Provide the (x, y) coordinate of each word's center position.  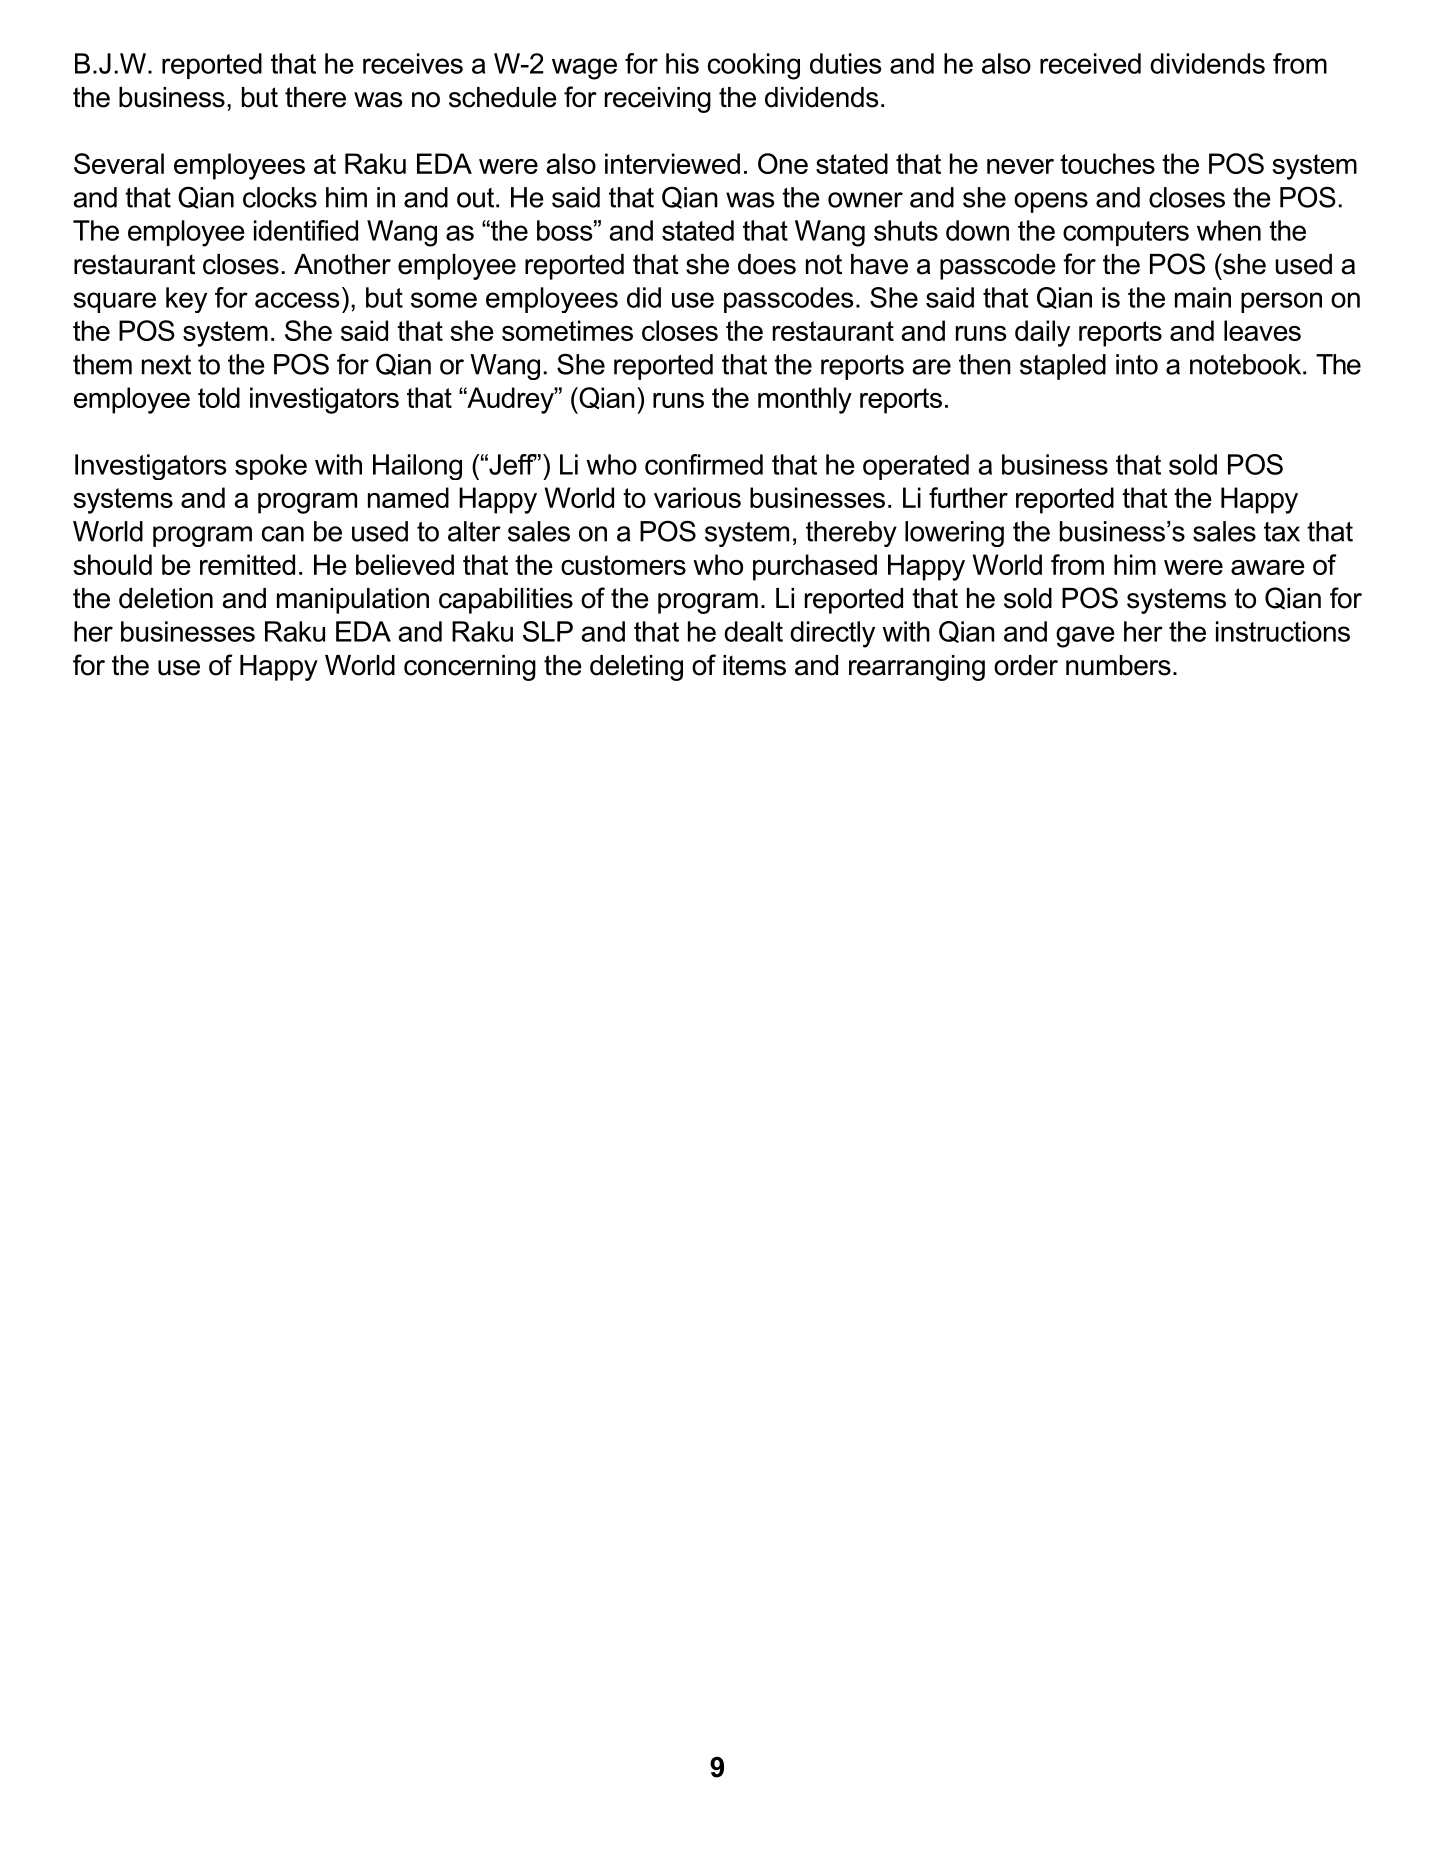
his (682, 63)
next (166, 365)
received (1090, 63)
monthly (805, 400)
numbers (1118, 665)
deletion (166, 598)
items (754, 665)
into (1137, 364)
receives (413, 63)
